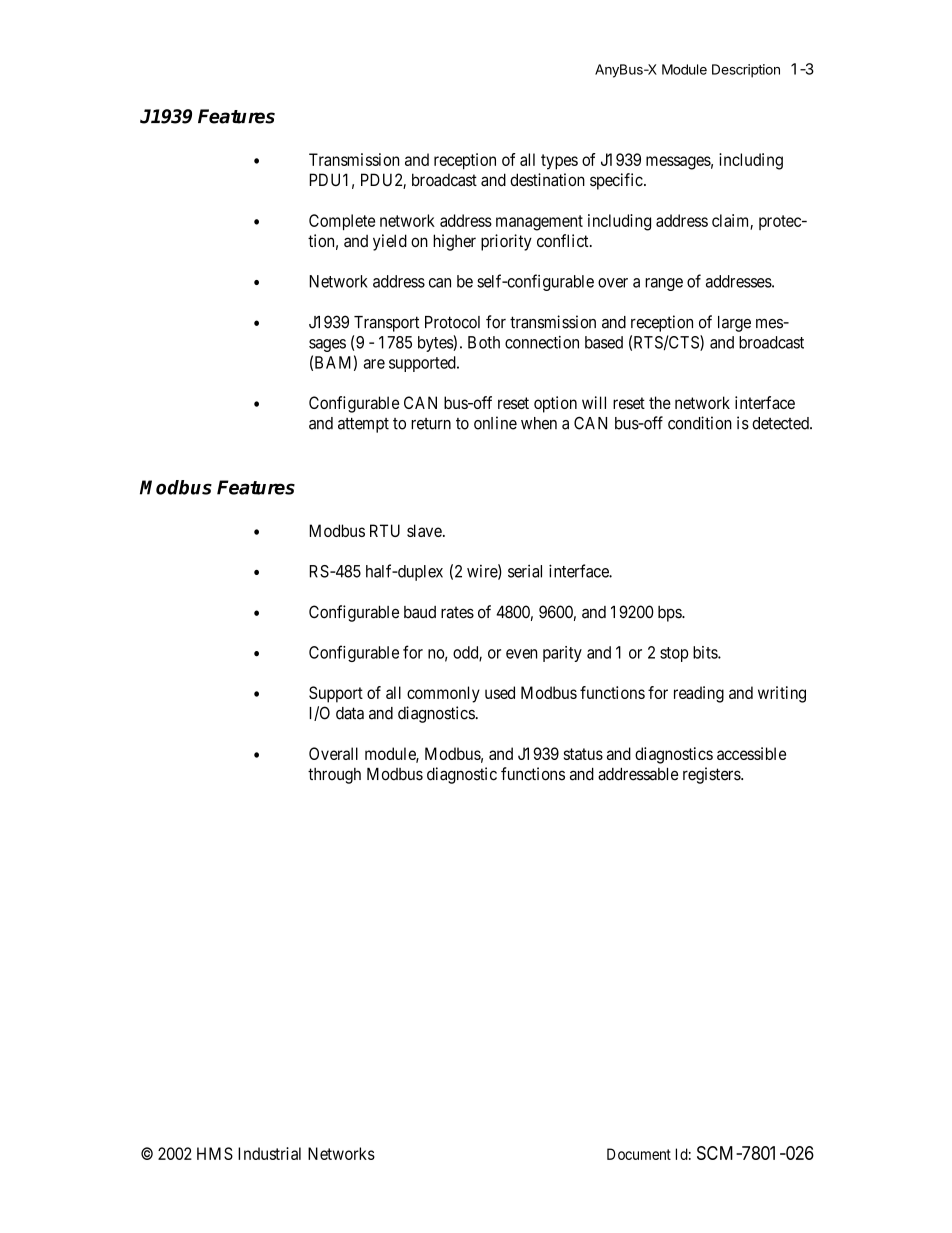 This page has width=952, height=1233. What do you see at coordinates (424, 530) in the page?
I see `slave` at bounding box center [424, 530].
